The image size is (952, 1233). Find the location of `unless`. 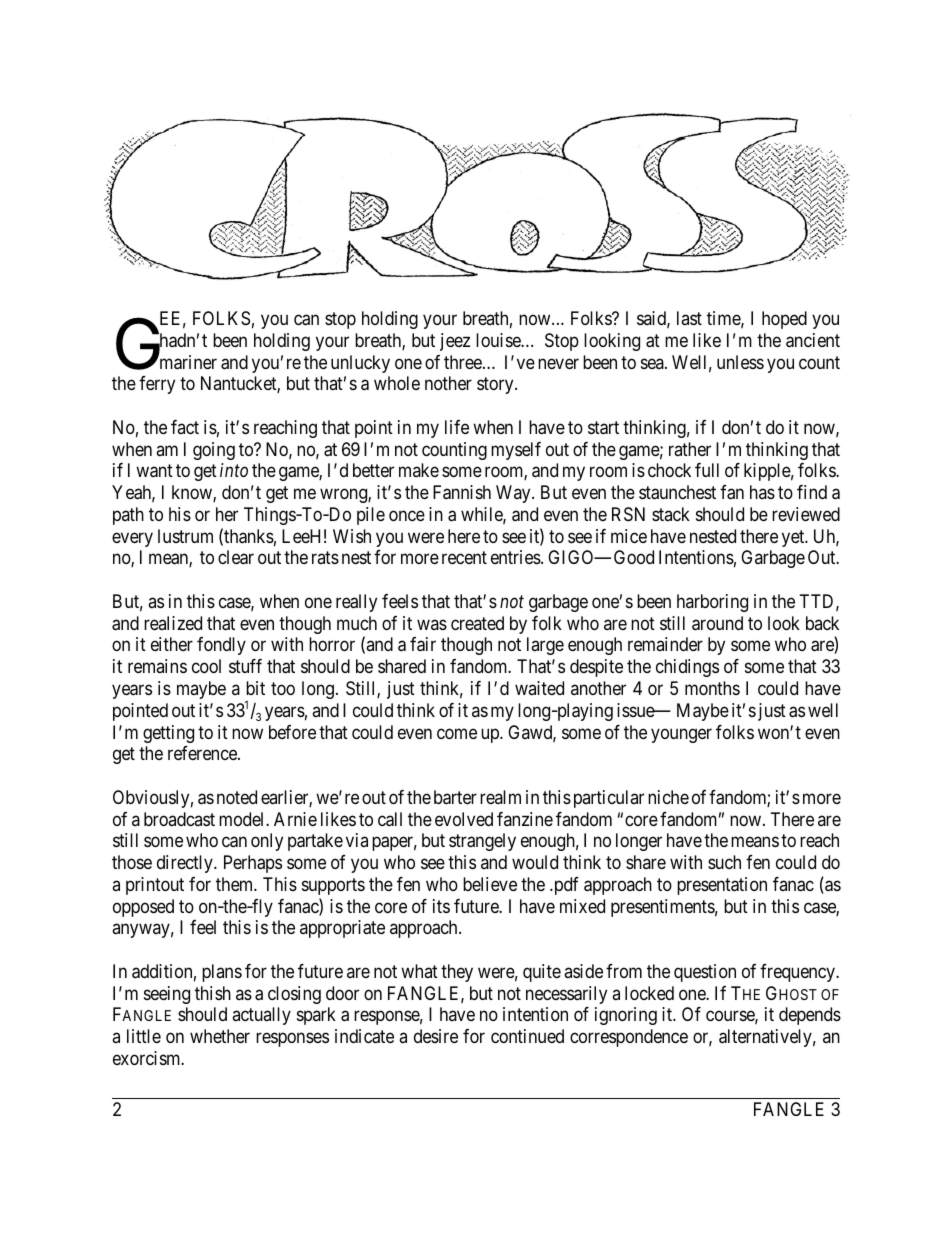

unless is located at coordinates (740, 362).
